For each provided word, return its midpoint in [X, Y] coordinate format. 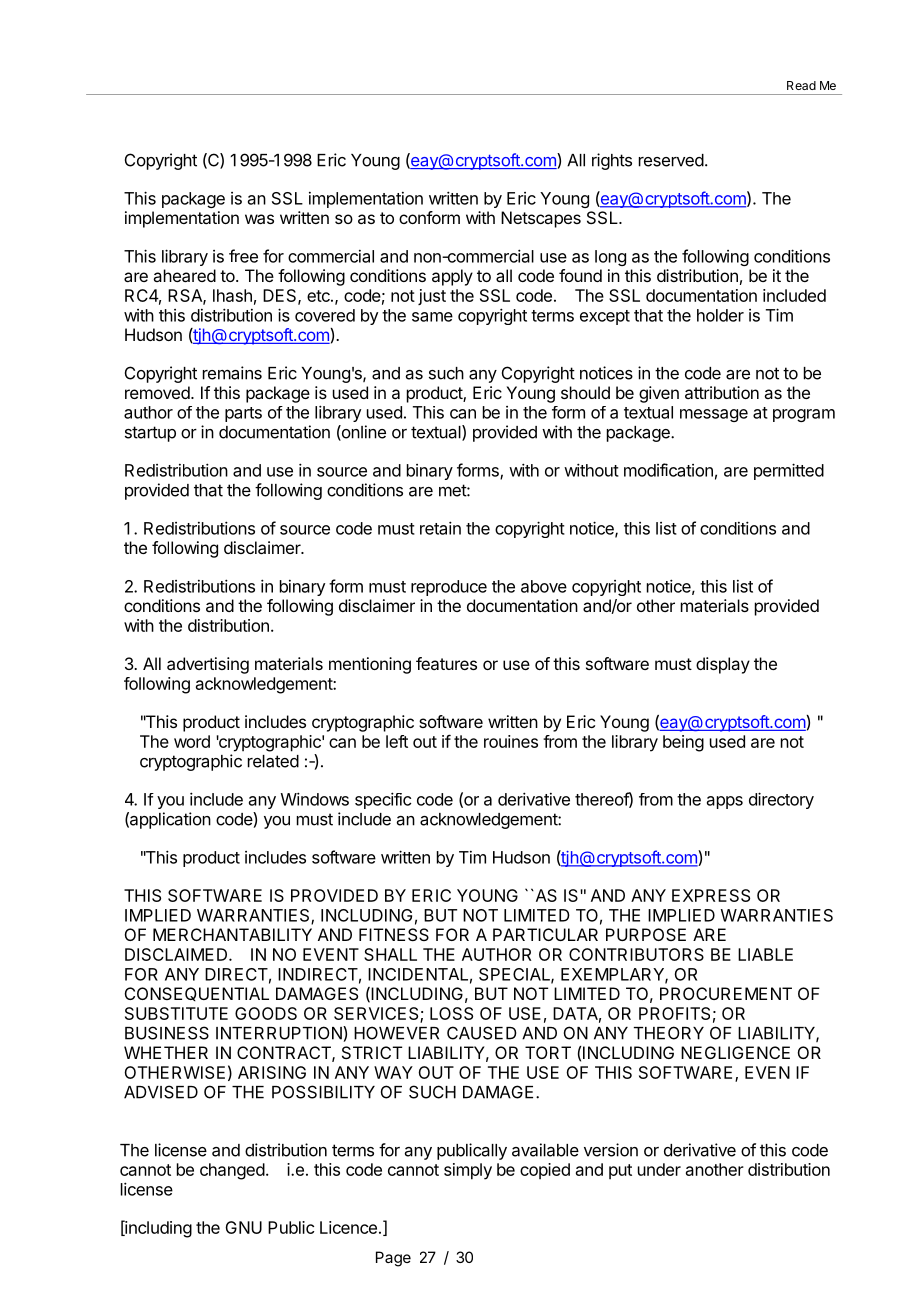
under [659, 1169]
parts [243, 414]
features [446, 663]
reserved [671, 160]
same [432, 317]
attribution [722, 392]
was [259, 219]
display [723, 665]
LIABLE [765, 954]
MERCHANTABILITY [232, 934]
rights [612, 161]
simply [468, 1171]
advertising [208, 665]
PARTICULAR [545, 934]
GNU [243, 1227]
